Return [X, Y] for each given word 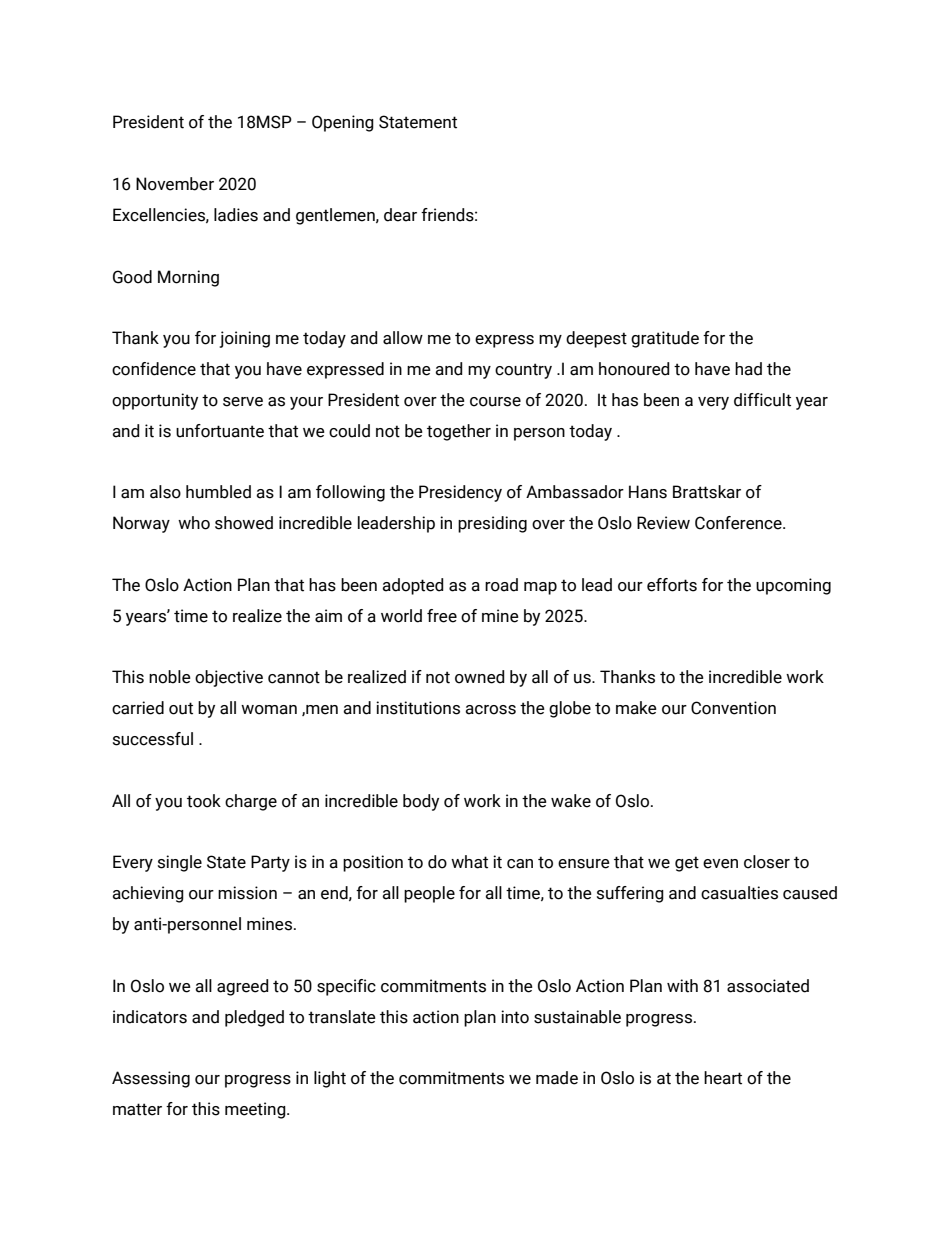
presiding [492, 524]
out [181, 708]
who [194, 523]
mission [247, 893]
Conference [739, 523]
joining [244, 339]
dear [400, 215]
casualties [739, 893]
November [175, 184]
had [748, 369]
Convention [733, 708]
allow [403, 338]
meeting [256, 1110]
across [490, 710]
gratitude [665, 339]
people [429, 894]
